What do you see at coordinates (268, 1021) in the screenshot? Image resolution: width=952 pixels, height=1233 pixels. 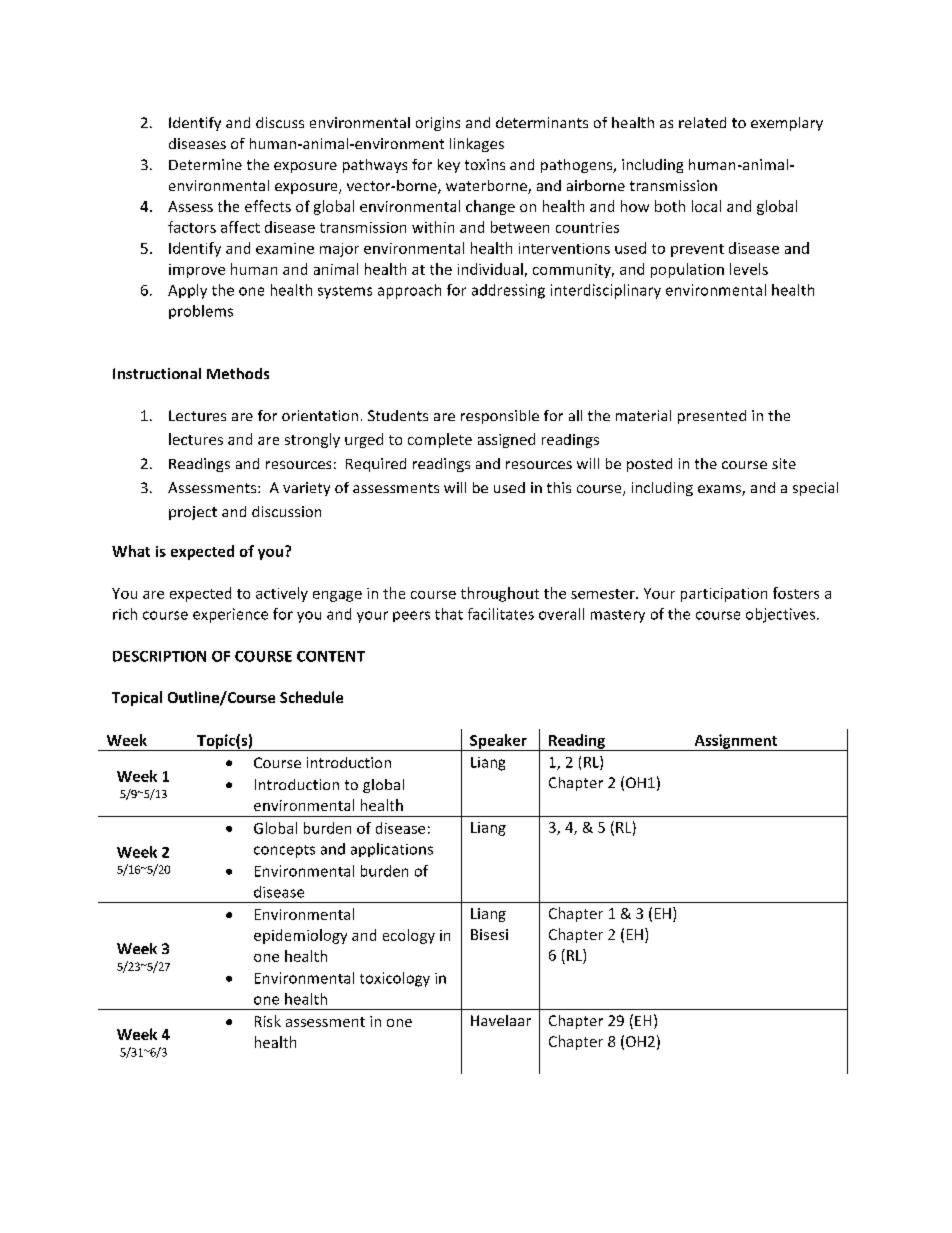 I see `Risk` at bounding box center [268, 1021].
